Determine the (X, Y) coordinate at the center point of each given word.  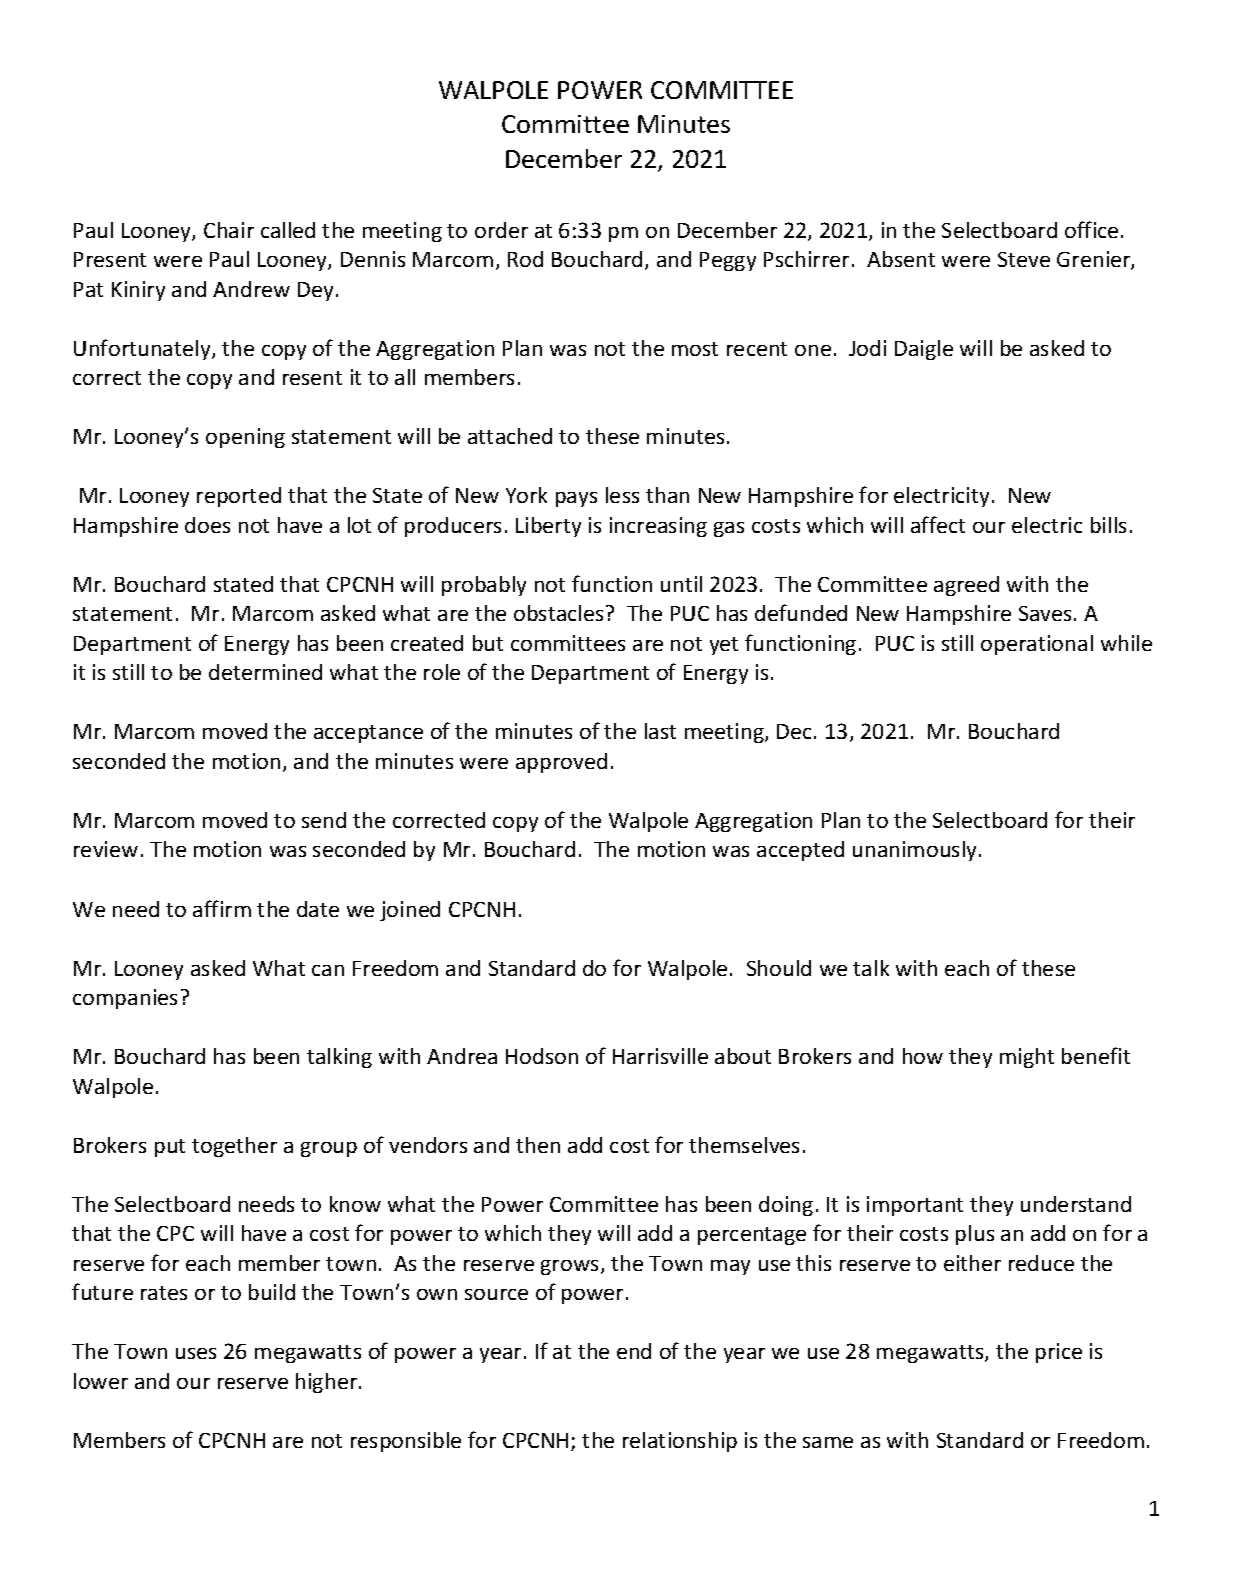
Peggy (728, 261)
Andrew (251, 289)
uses (196, 1353)
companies (125, 999)
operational (1037, 645)
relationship (680, 1442)
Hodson (542, 1056)
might (1027, 1058)
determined (265, 672)
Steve (1024, 259)
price (1059, 1353)
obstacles (558, 613)
